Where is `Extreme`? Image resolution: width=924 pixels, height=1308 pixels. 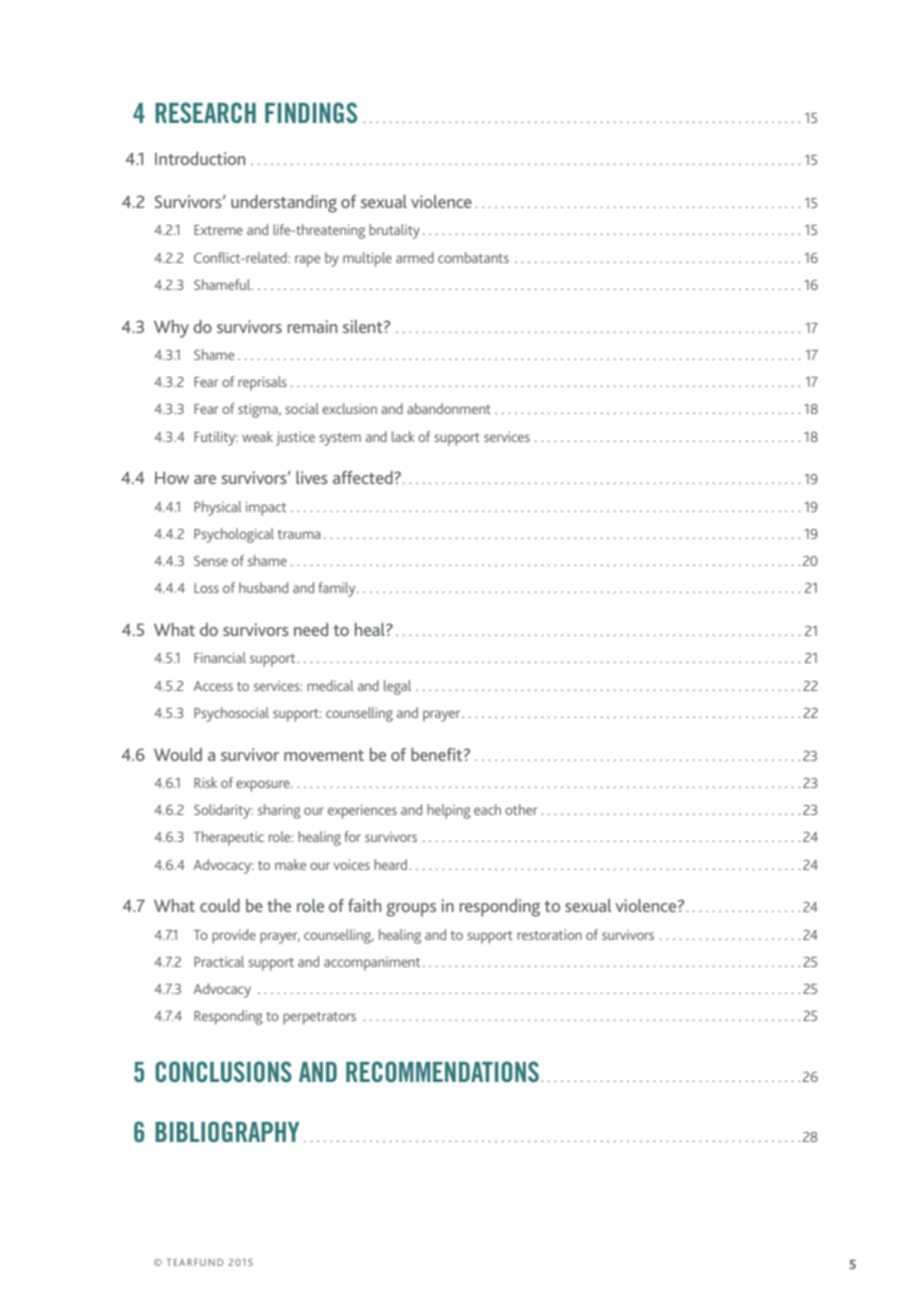 Extreme is located at coordinates (218, 230).
